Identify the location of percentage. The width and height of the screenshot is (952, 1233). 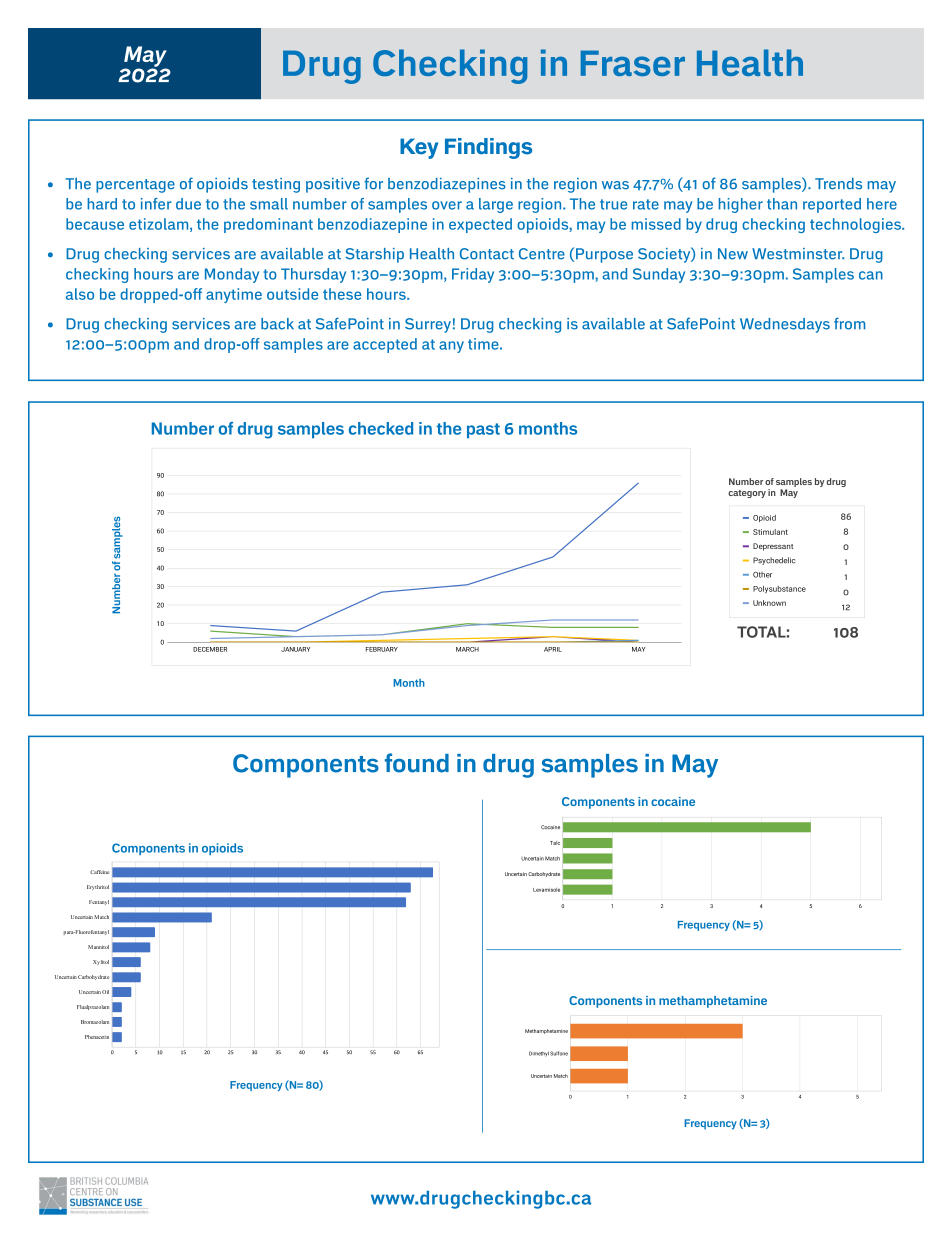
(135, 186).
